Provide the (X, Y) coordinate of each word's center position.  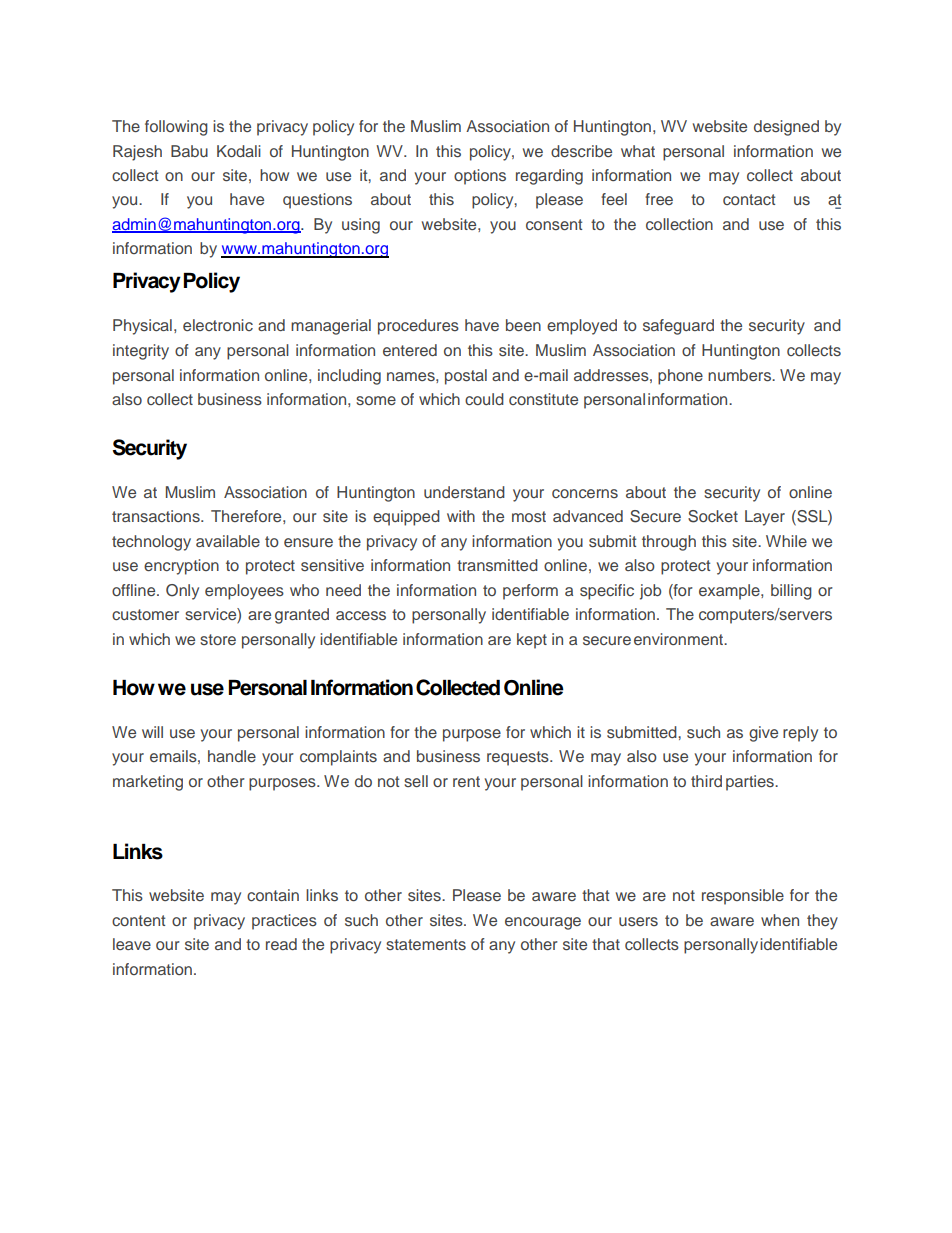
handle (232, 756)
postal (466, 377)
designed (786, 128)
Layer (765, 518)
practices (284, 922)
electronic (218, 325)
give (763, 734)
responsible (743, 897)
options (480, 177)
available (228, 541)
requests (519, 758)
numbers (740, 375)
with (461, 516)
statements (426, 944)
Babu (189, 151)
